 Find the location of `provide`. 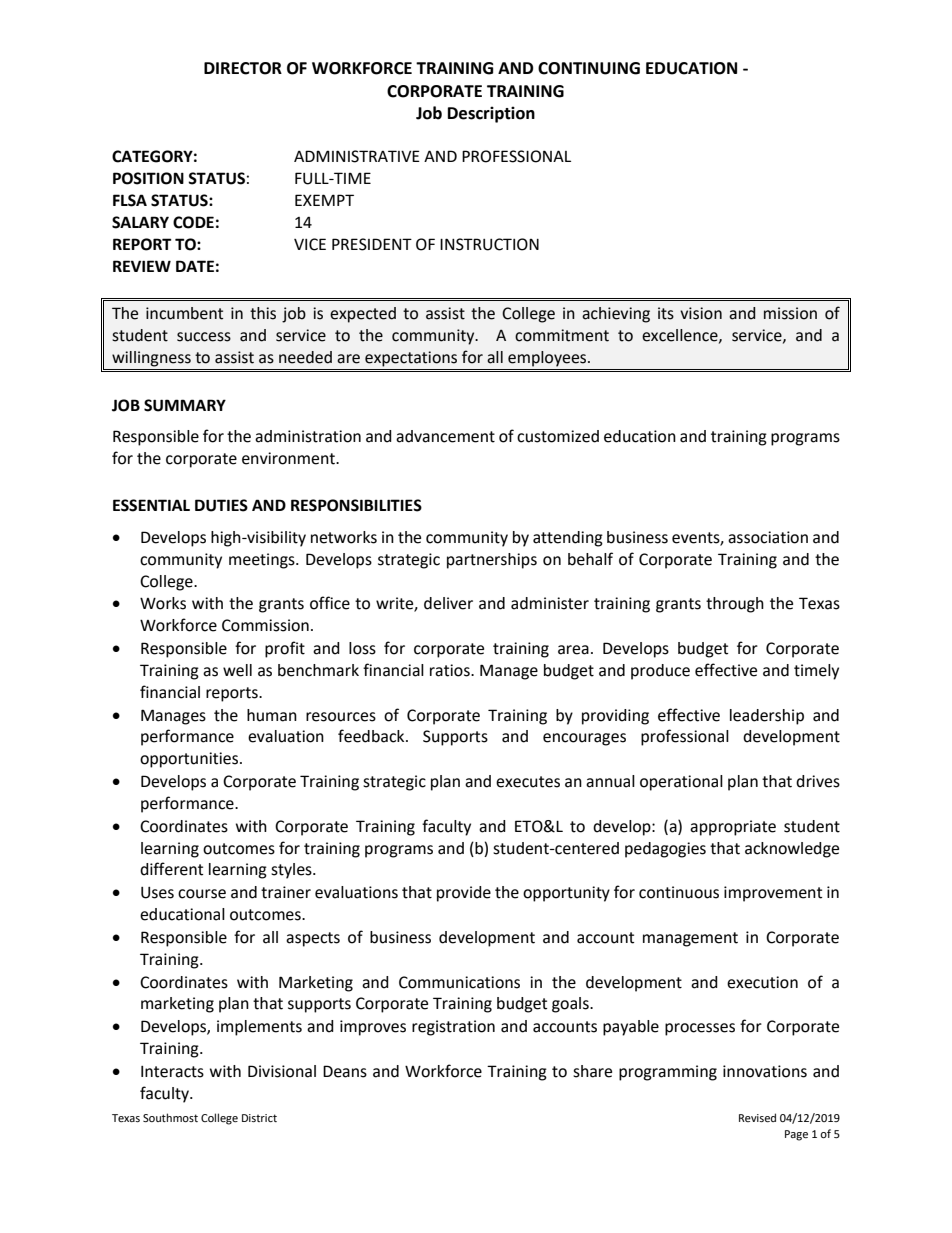

provide is located at coordinates (464, 894).
